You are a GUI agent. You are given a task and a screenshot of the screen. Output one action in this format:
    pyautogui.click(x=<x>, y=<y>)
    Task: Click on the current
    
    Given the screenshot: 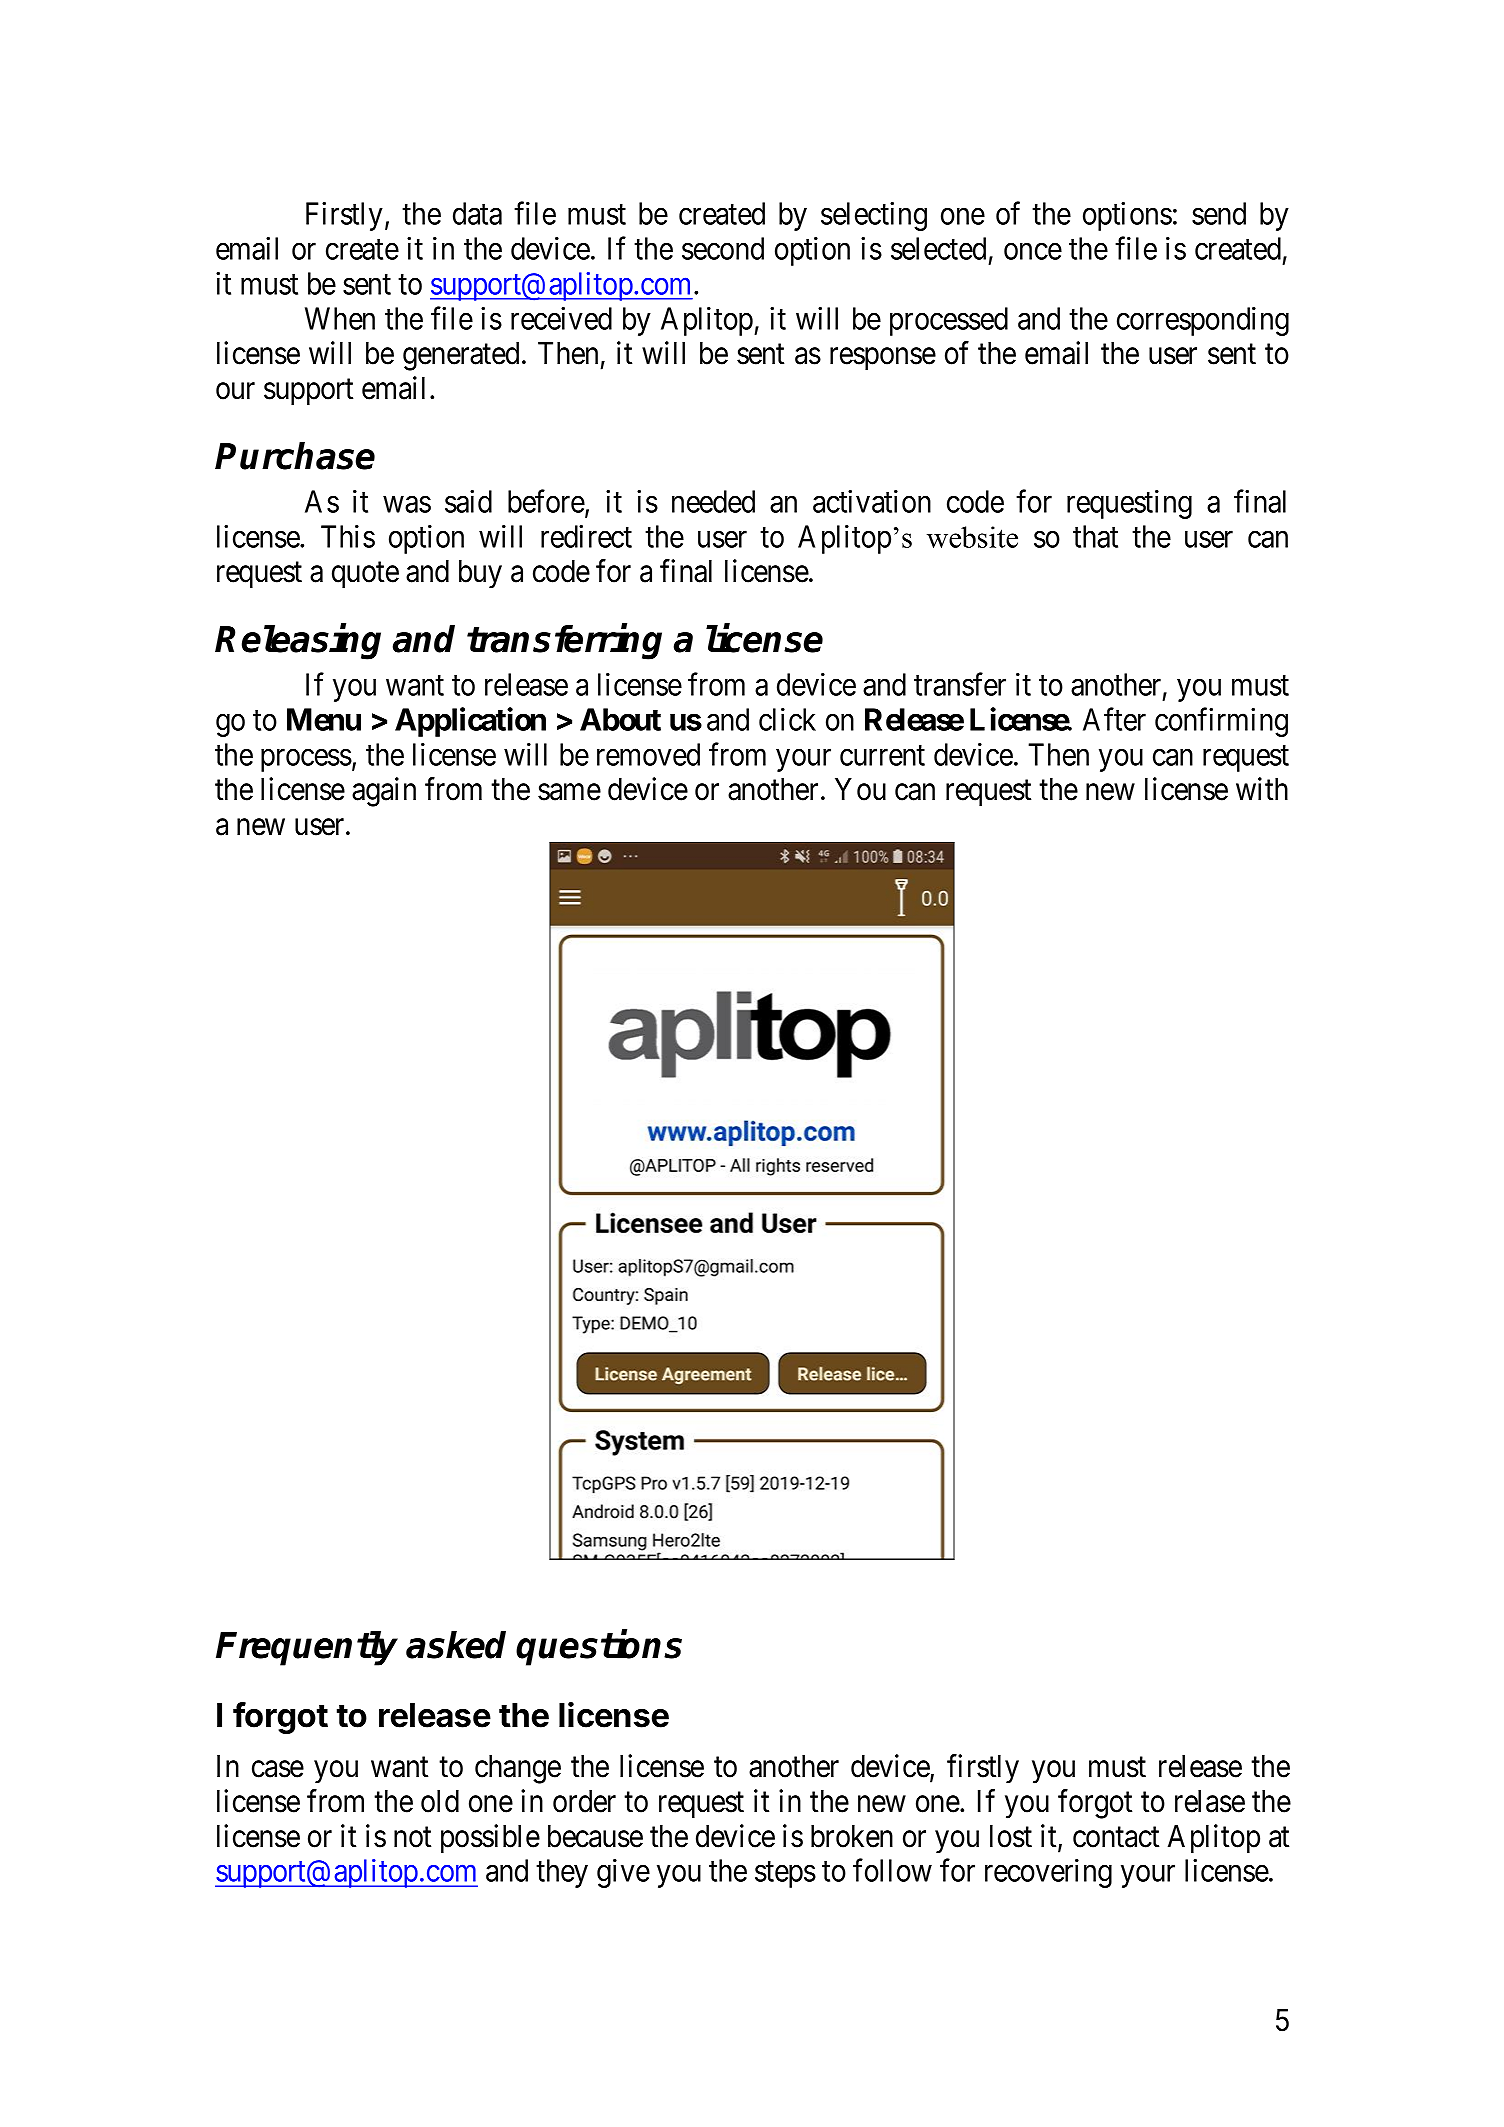 What is the action you would take?
    pyautogui.click(x=882, y=756)
